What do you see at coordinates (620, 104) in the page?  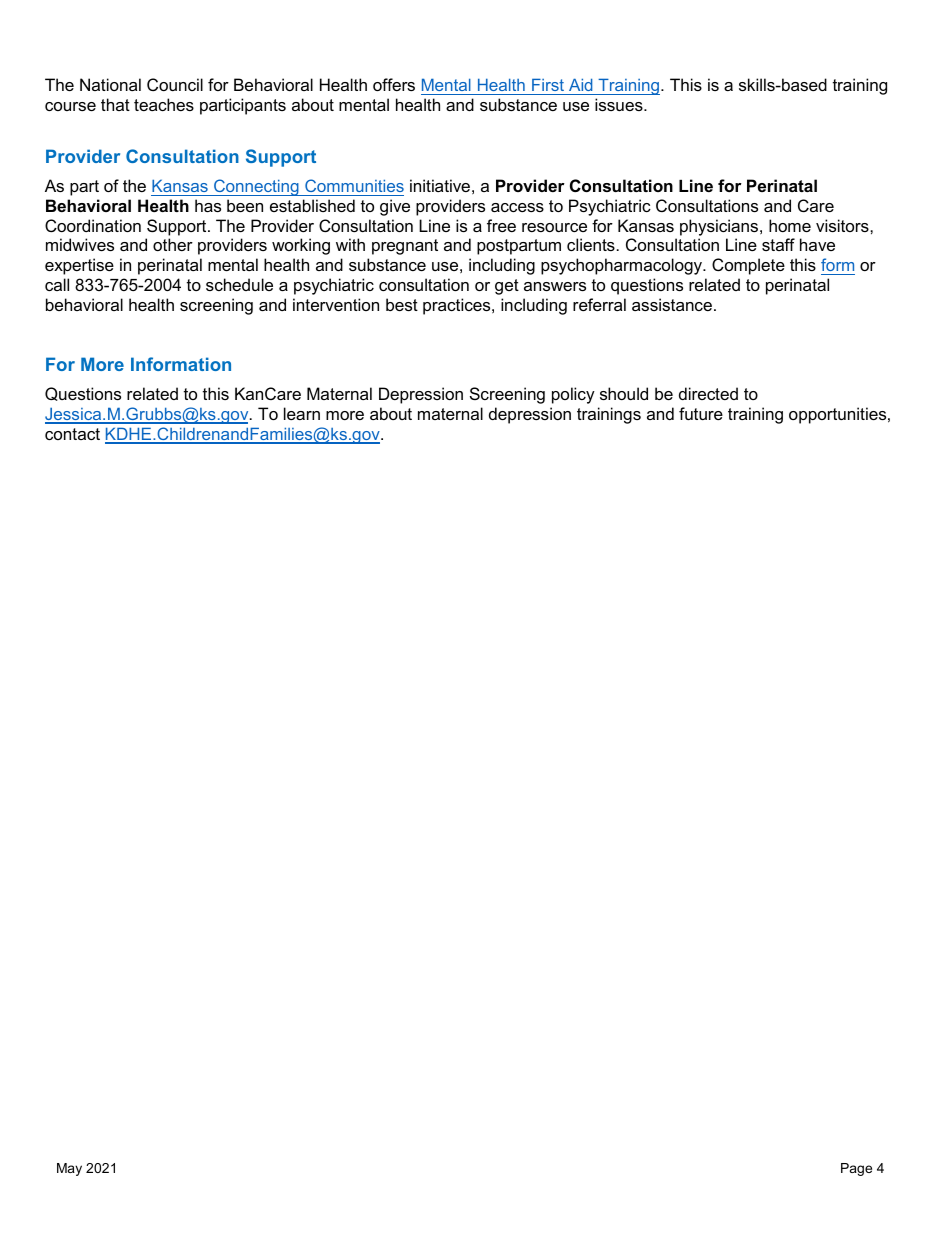 I see `issues` at bounding box center [620, 104].
